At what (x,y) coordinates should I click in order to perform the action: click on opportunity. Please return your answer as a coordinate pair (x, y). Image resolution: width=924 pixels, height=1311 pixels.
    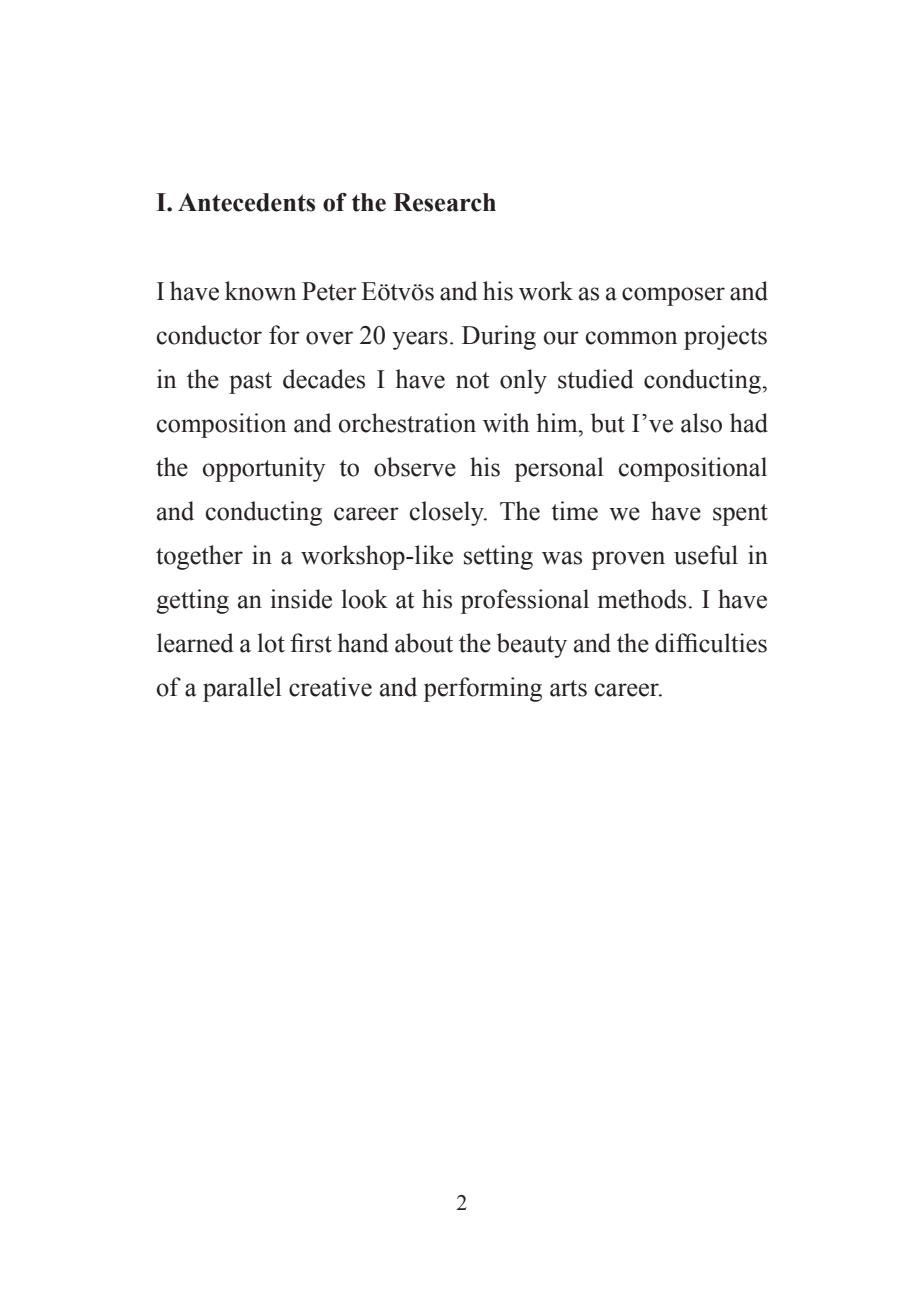
    Looking at the image, I should click on (264, 469).
